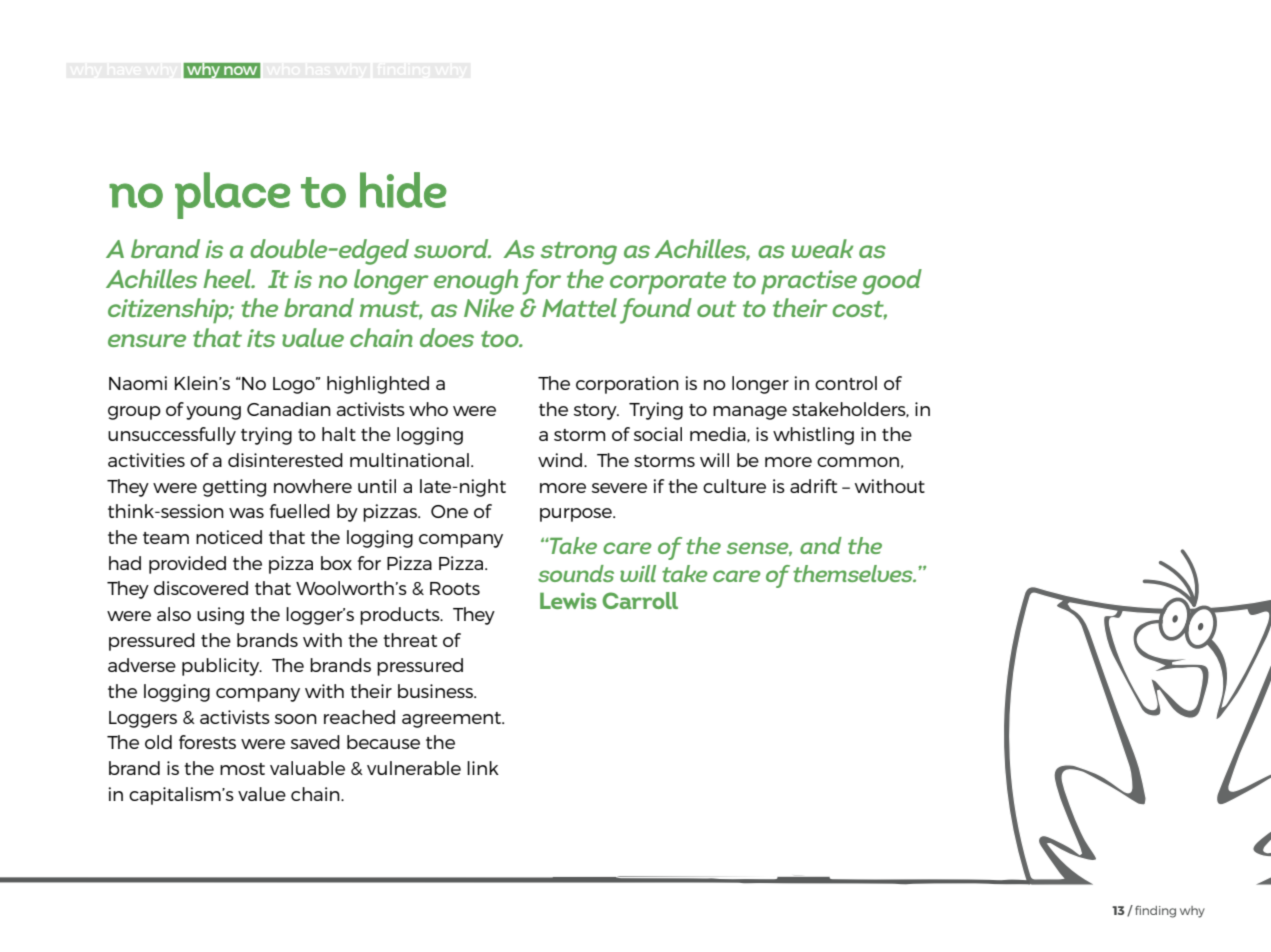 This image has width=1271, height=952. What do you see at coordinates (813, 486) in the image?
I see `adrift` at bounding box center [813, 486].
